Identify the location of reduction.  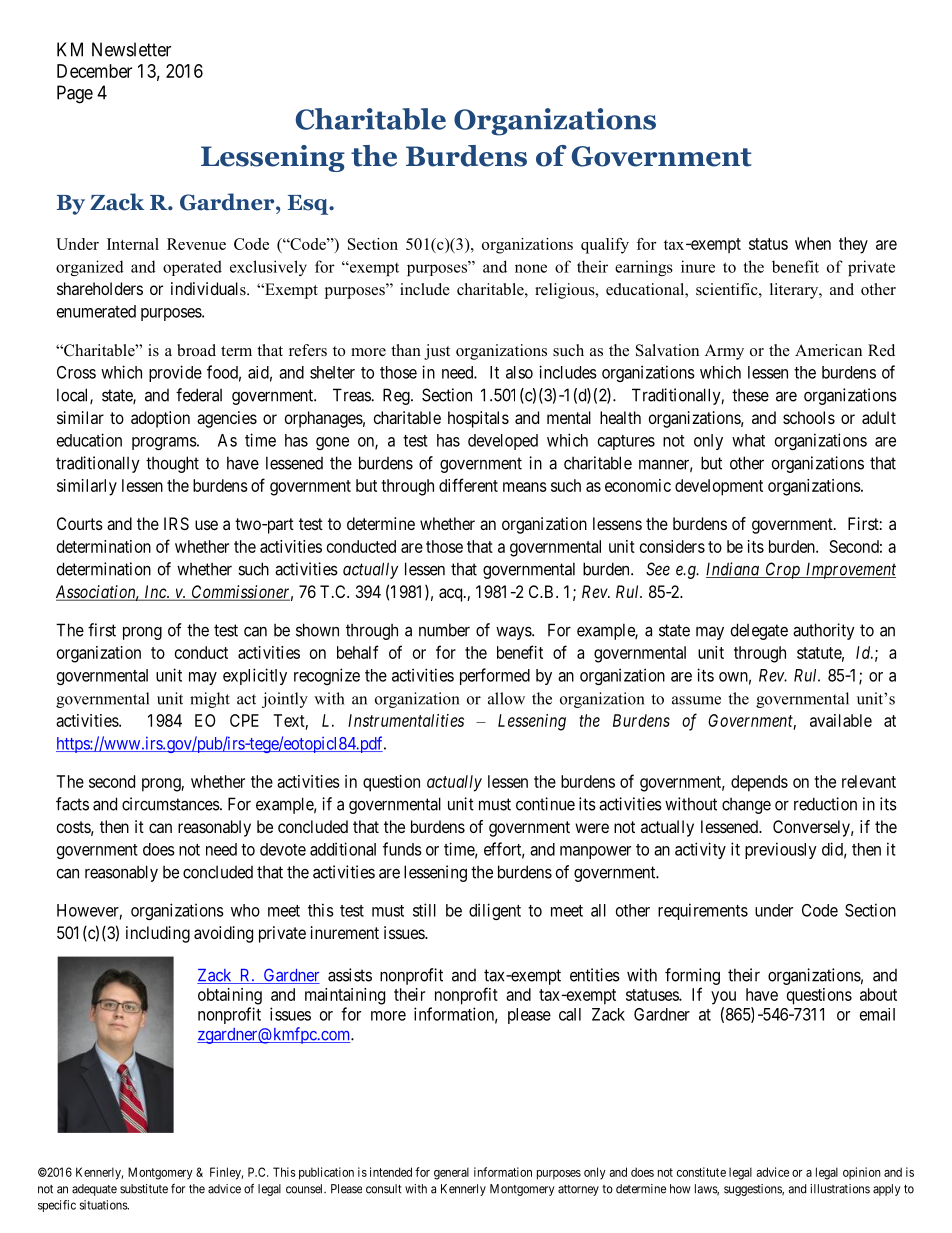
(825, 804).
